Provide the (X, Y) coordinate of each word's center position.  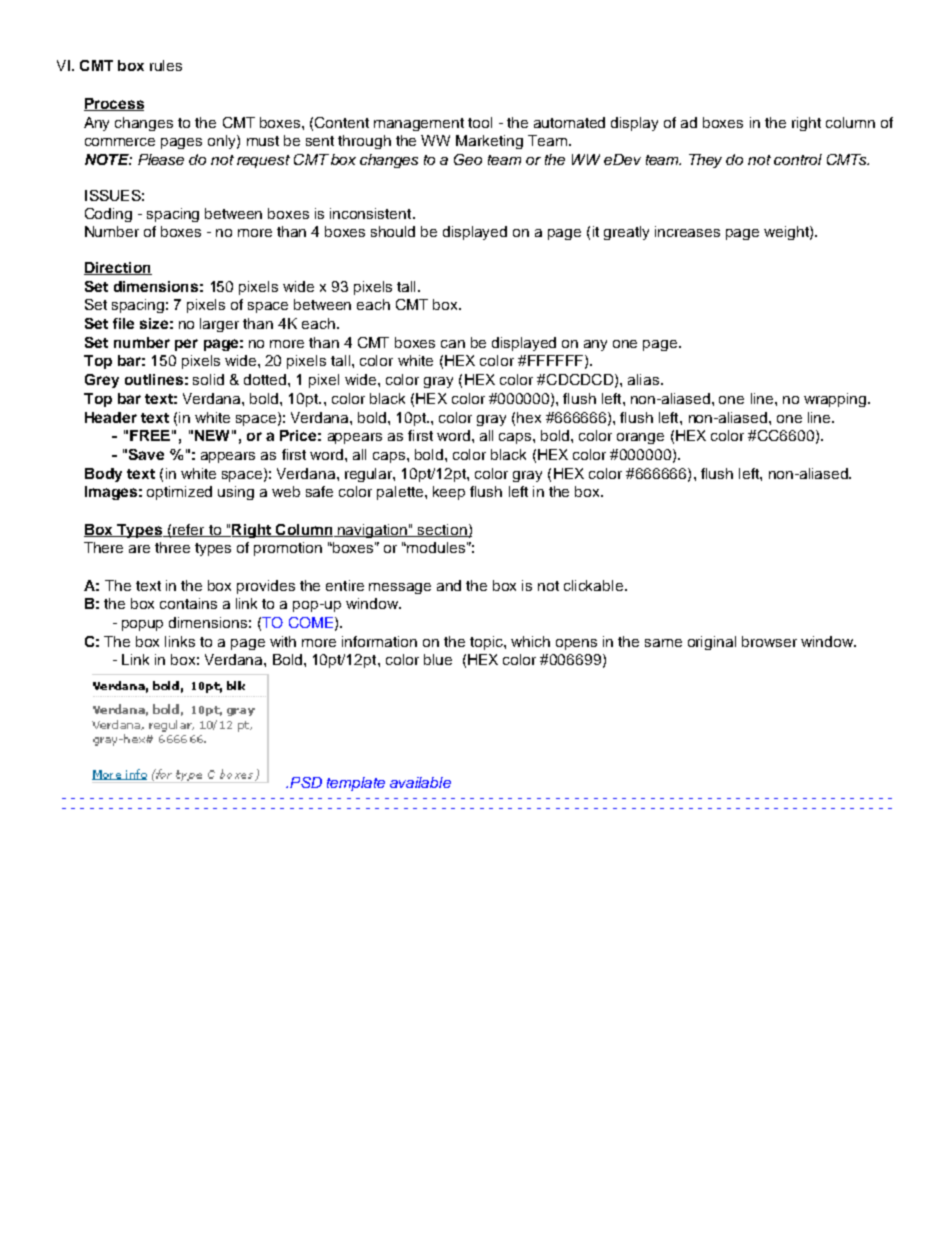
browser (769, 641)
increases (687, 231)
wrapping (836, 400)
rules (166, 65)
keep (449, 493)
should (393, 231)
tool (480, 122)
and (449, 585)
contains (188, 603)
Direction (118, 268)
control (798, 159)
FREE (150, 435)
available (420, 782)
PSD (306, 782)
